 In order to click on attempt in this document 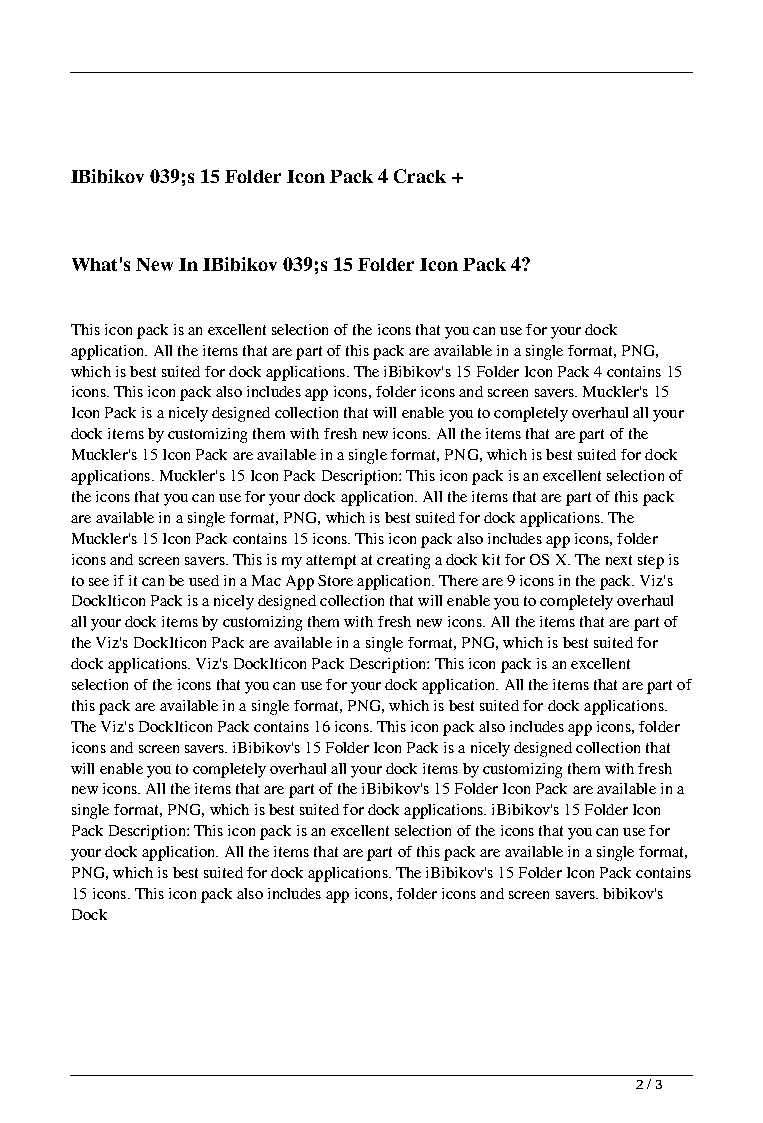, I will do `click(331, 562)`.
